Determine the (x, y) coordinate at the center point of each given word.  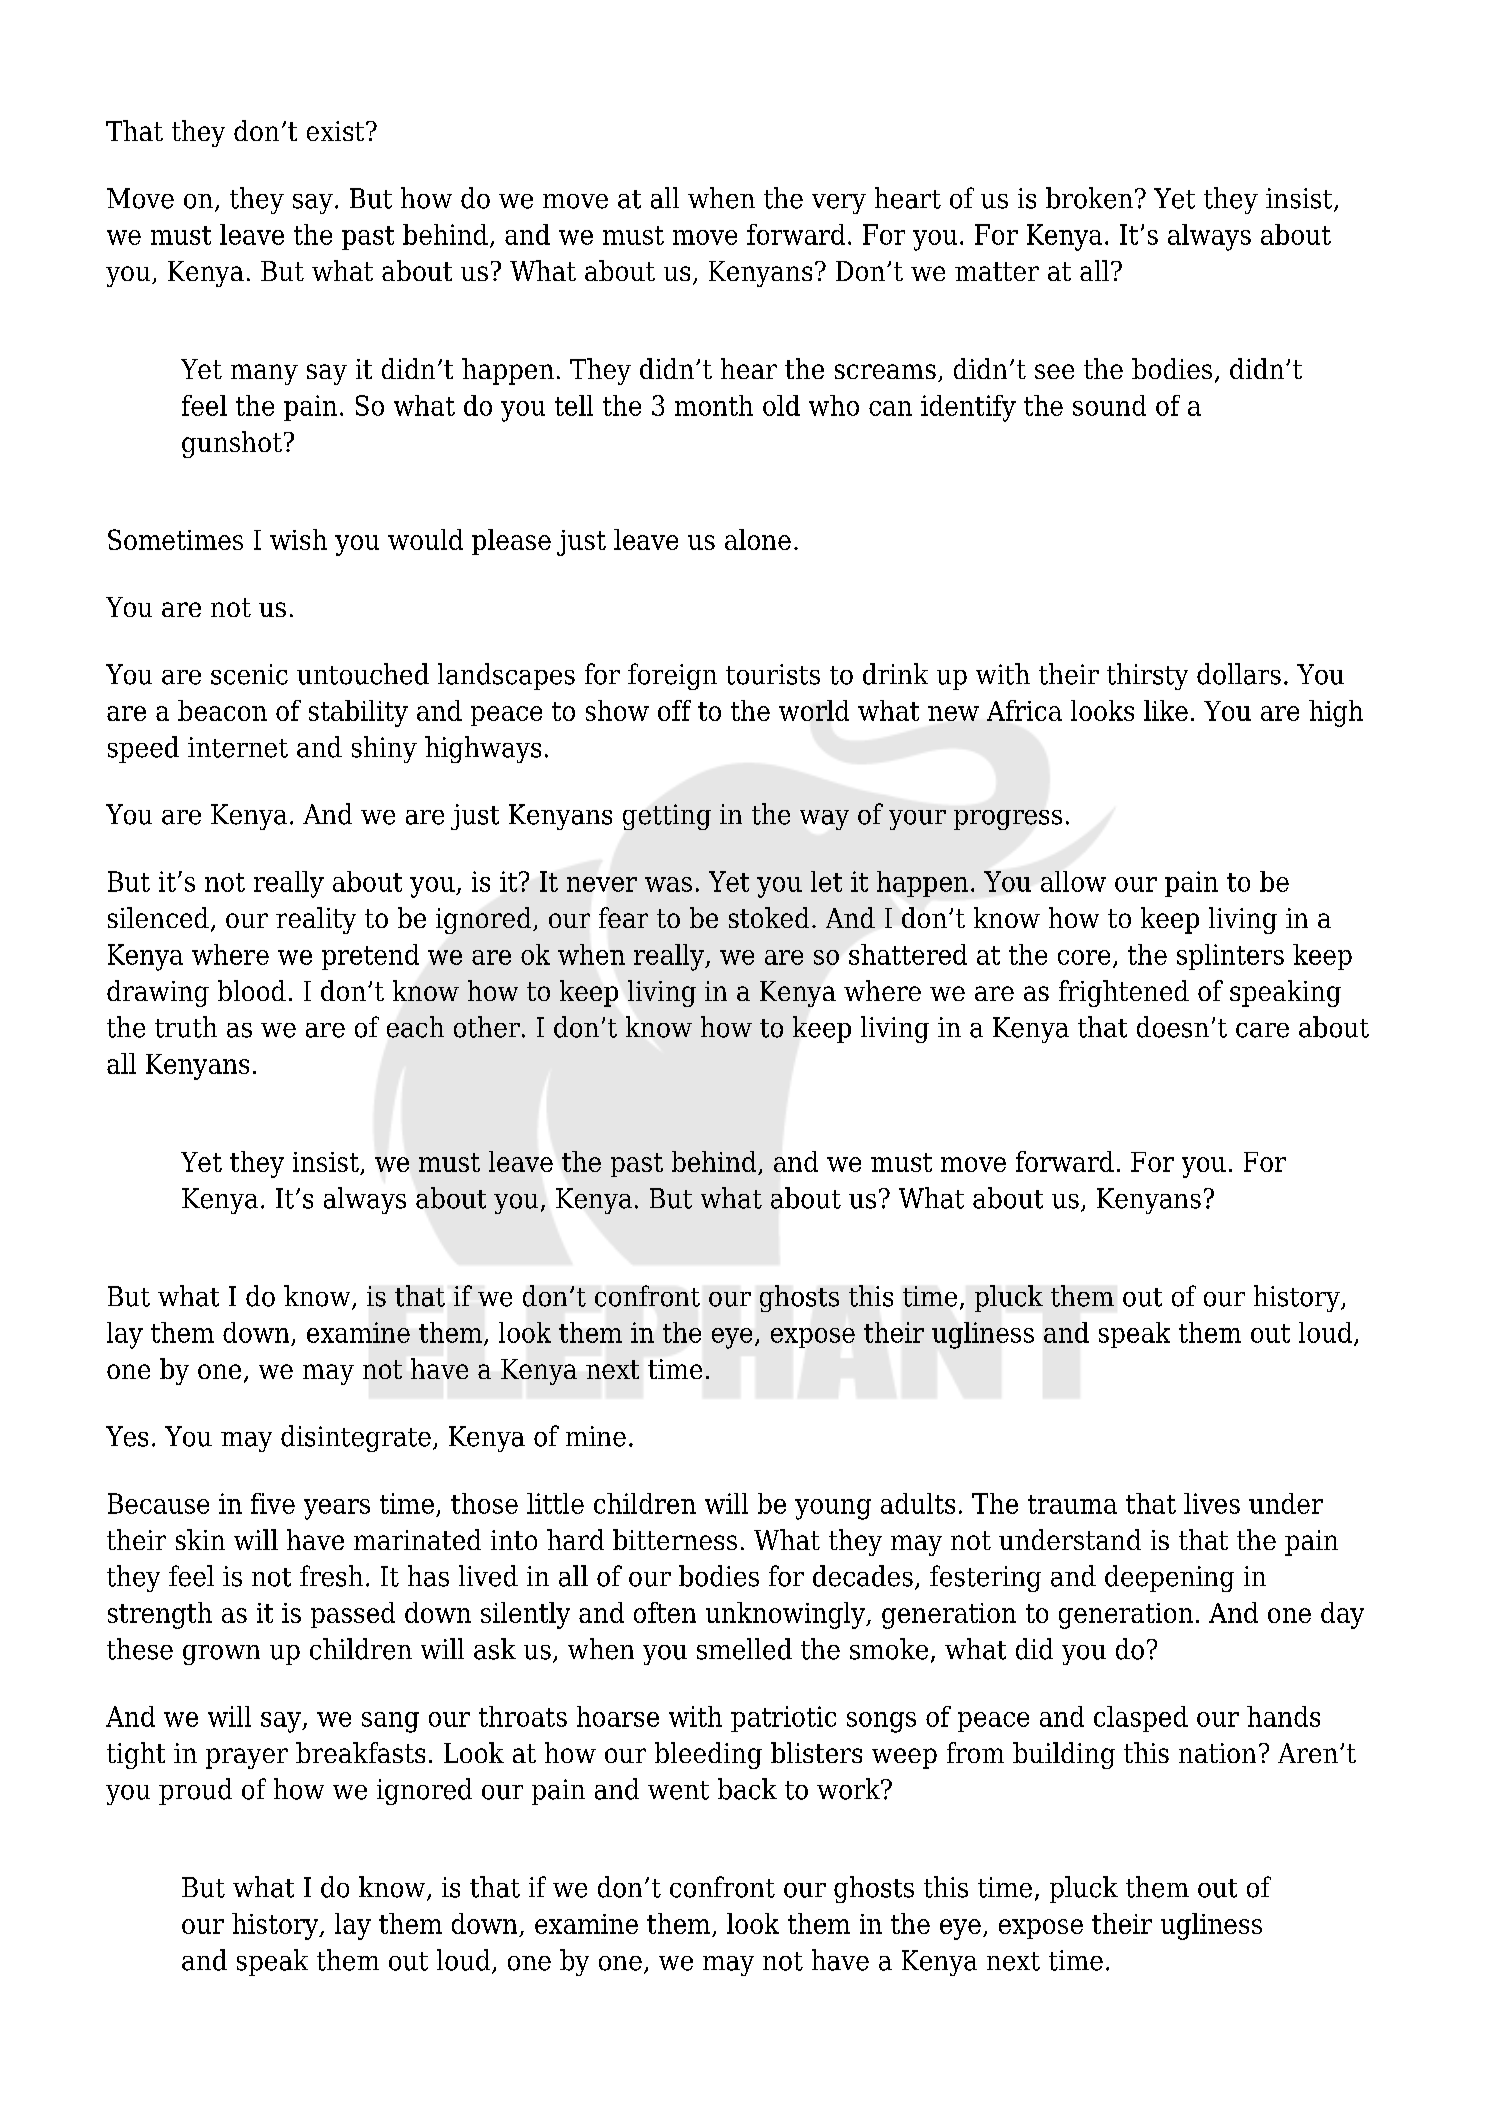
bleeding (708, 1755)
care (1262, 1030)
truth (186, 1027)
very (839, 204)
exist (337, 131)
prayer (247, 1758)
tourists (773, 674)
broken (1089, 198)
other (487, 1027)
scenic (249, 674)
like (1166, 710)
